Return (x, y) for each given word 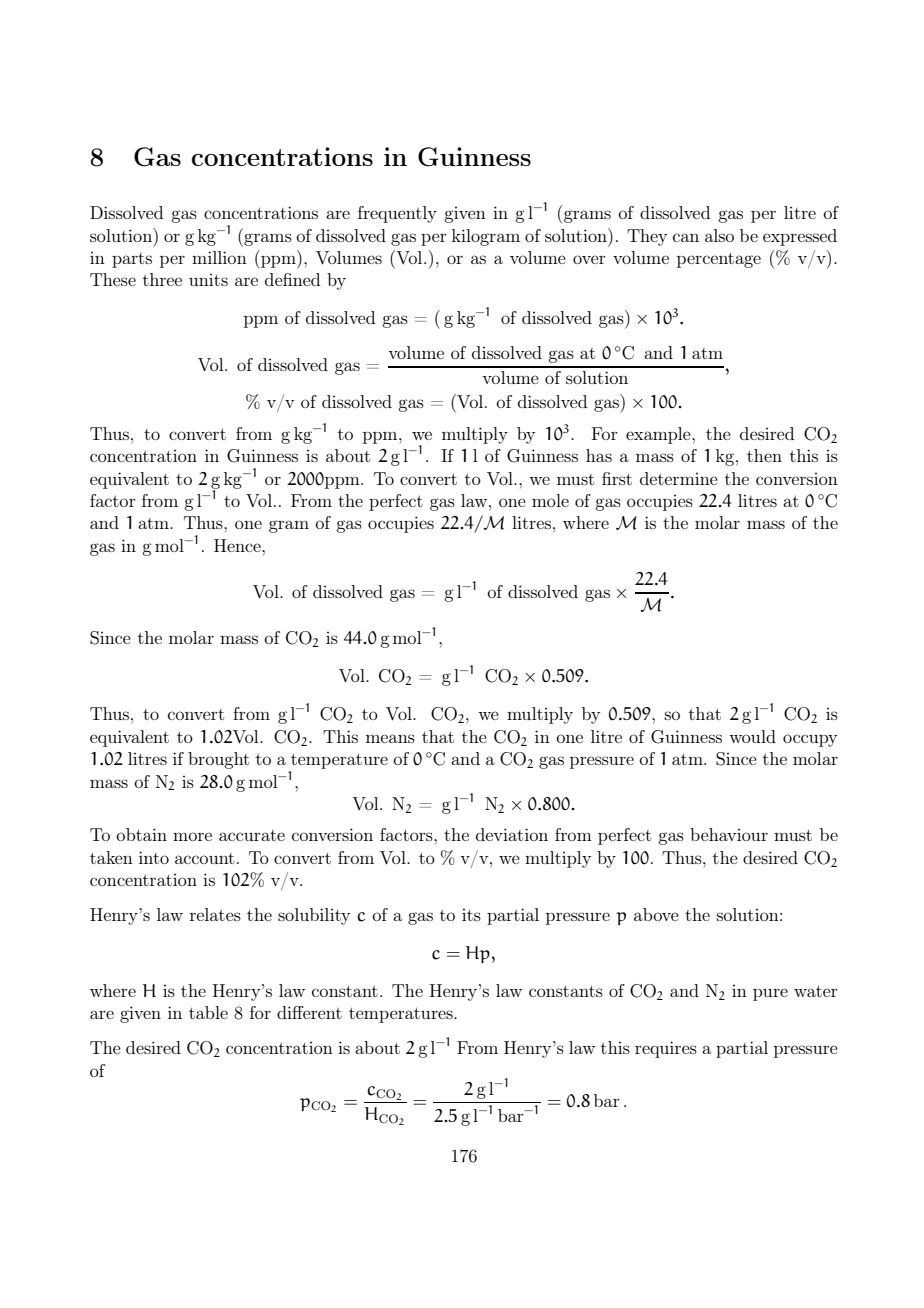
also (719, 235)
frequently (397, 214)
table (208, 1012)
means (390, 738)
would (752, 736)
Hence (238, 545)
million (219, 257)
